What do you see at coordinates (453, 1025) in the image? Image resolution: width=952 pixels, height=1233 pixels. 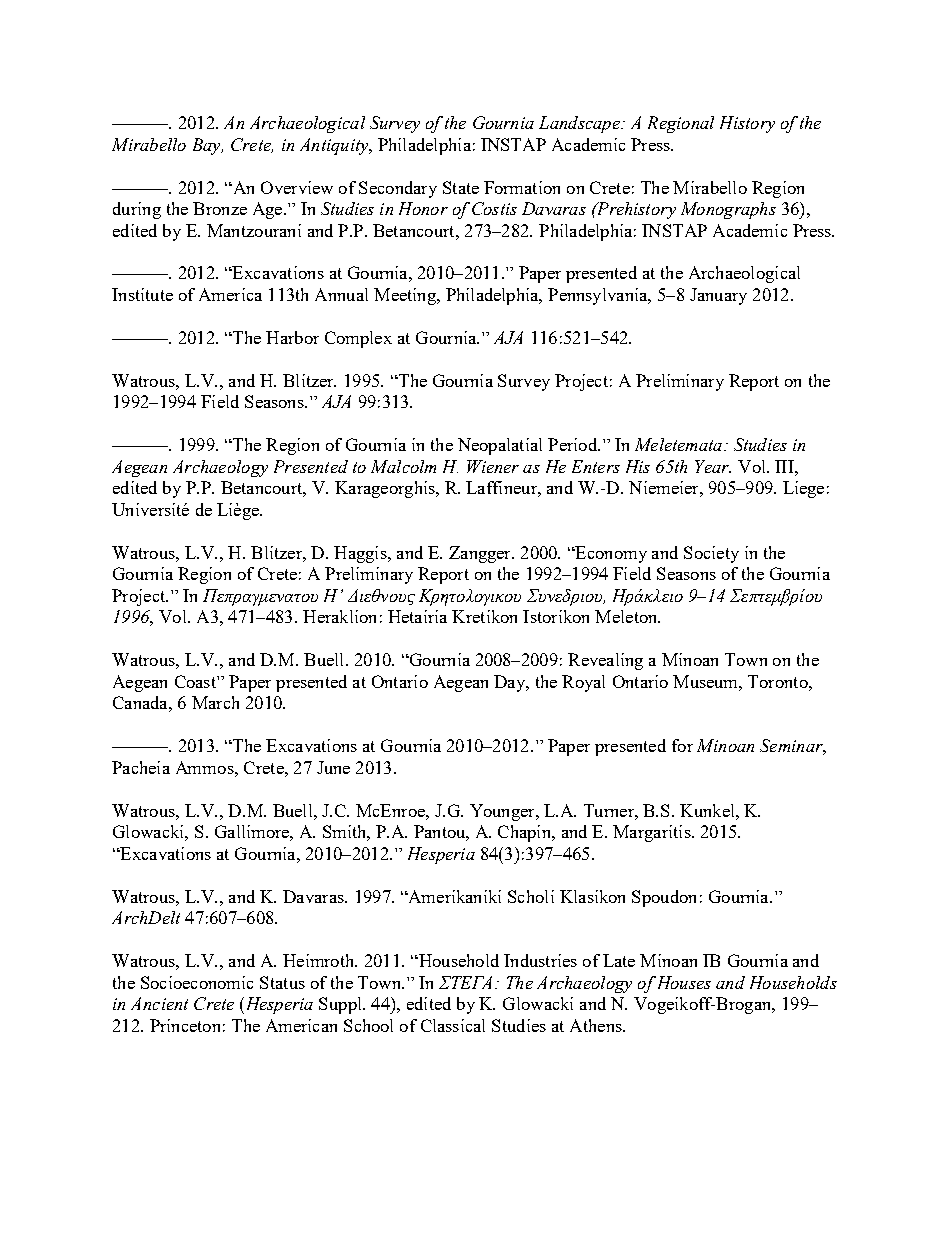 I see `Classical` at bounding box center [453, 1025].
